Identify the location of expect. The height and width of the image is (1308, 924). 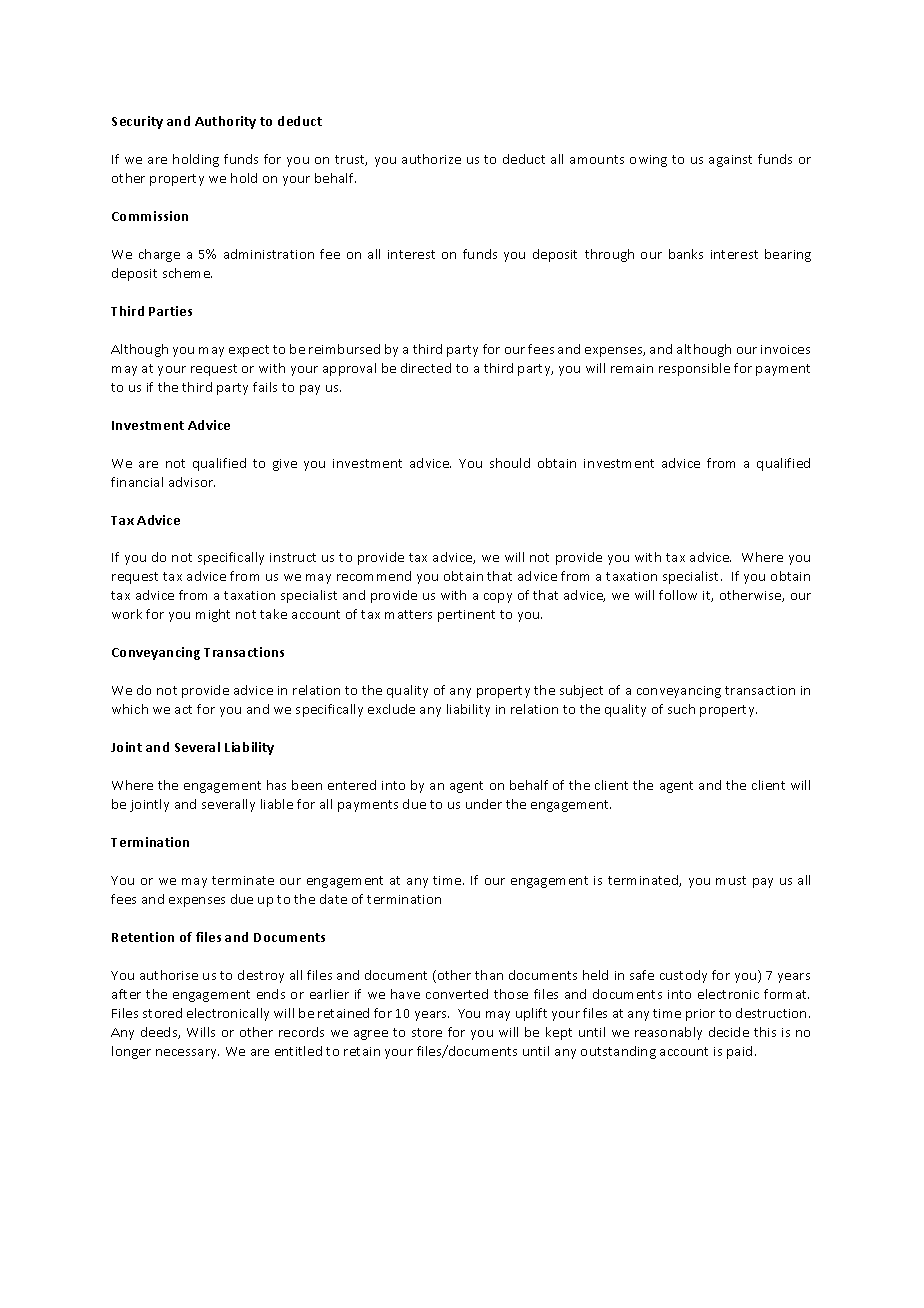
(249, 351).
